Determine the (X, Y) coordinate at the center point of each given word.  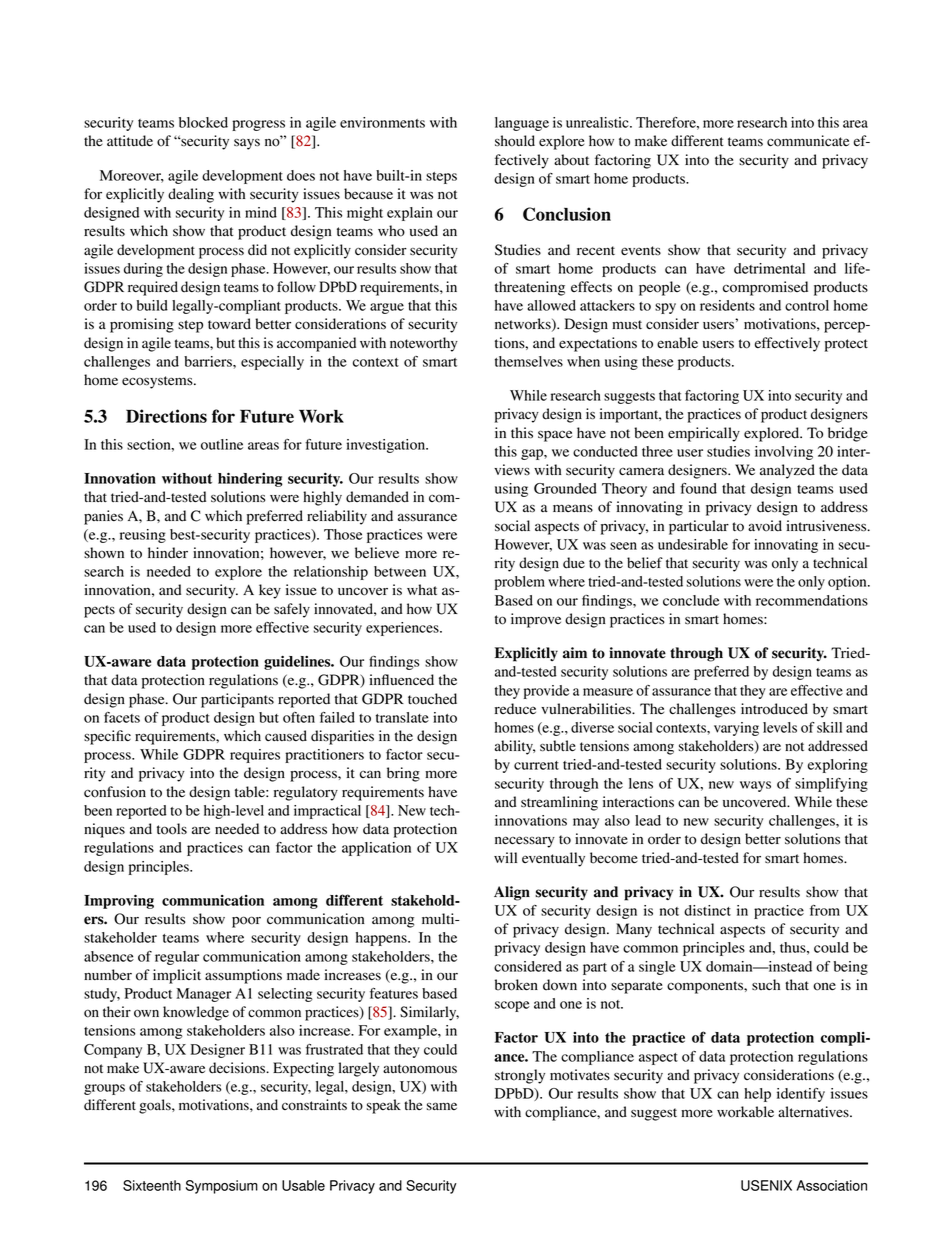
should (515, 141)
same (442, 1106)
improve (536, 620)
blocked (203, 122)
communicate (808, 141)
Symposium (222, 1187)
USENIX (766, 1185)
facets (122, 717)
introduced (774, 709)
